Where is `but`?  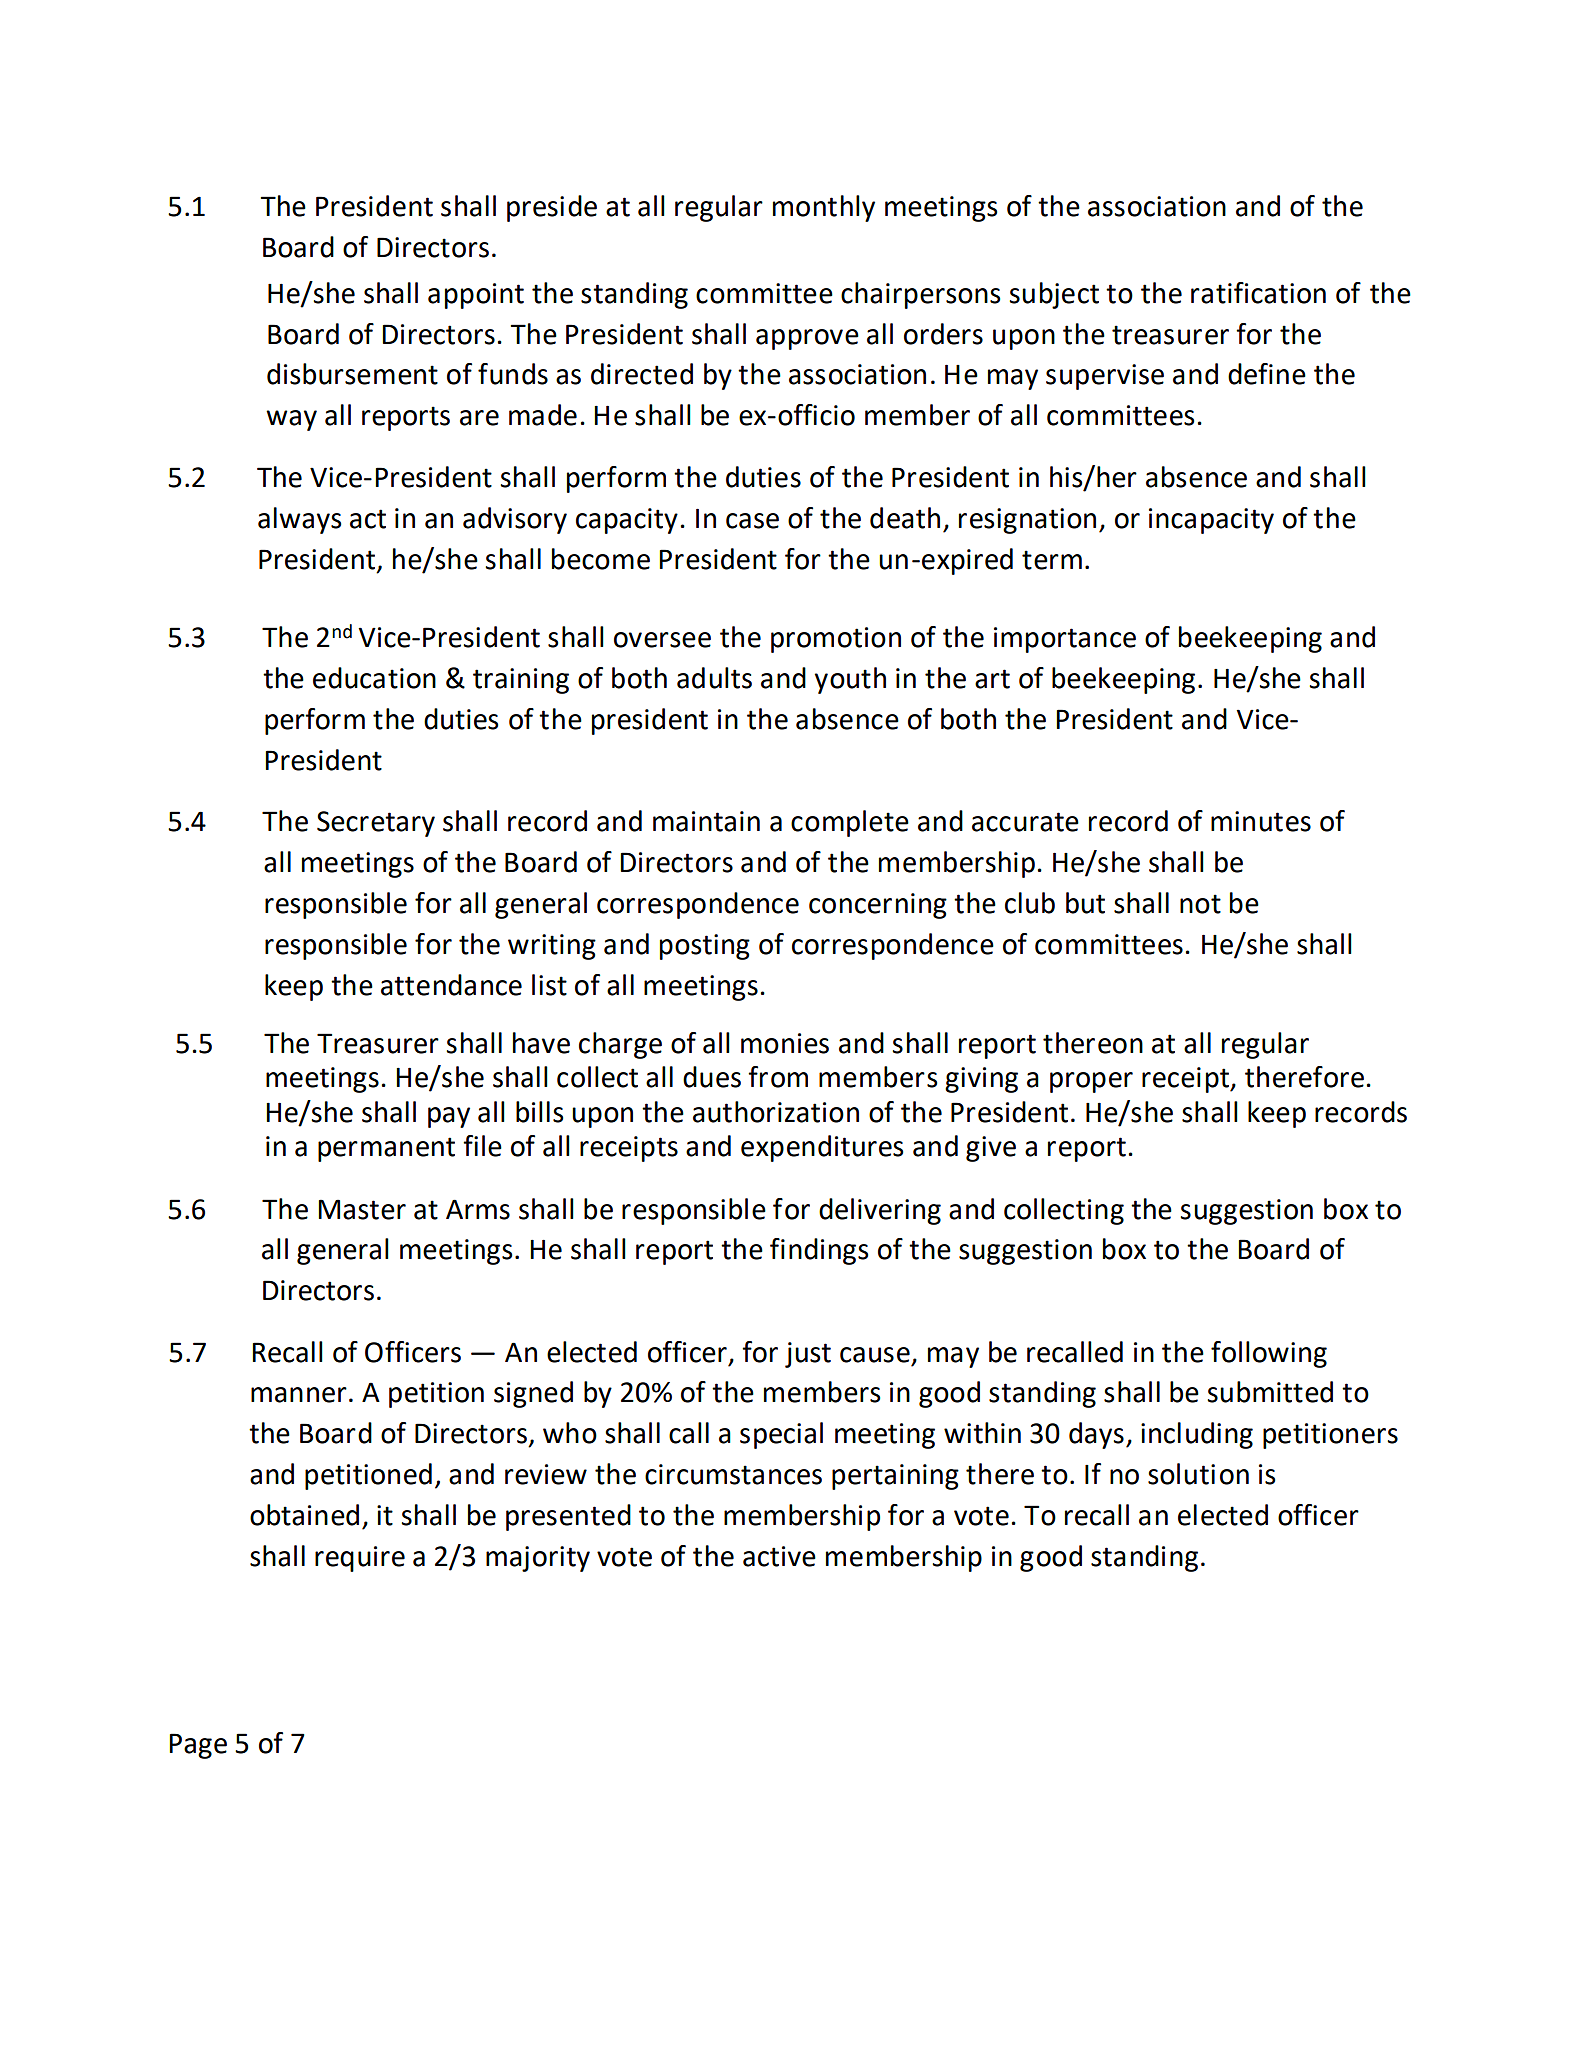
but is located at coordinates (1085, 903).
